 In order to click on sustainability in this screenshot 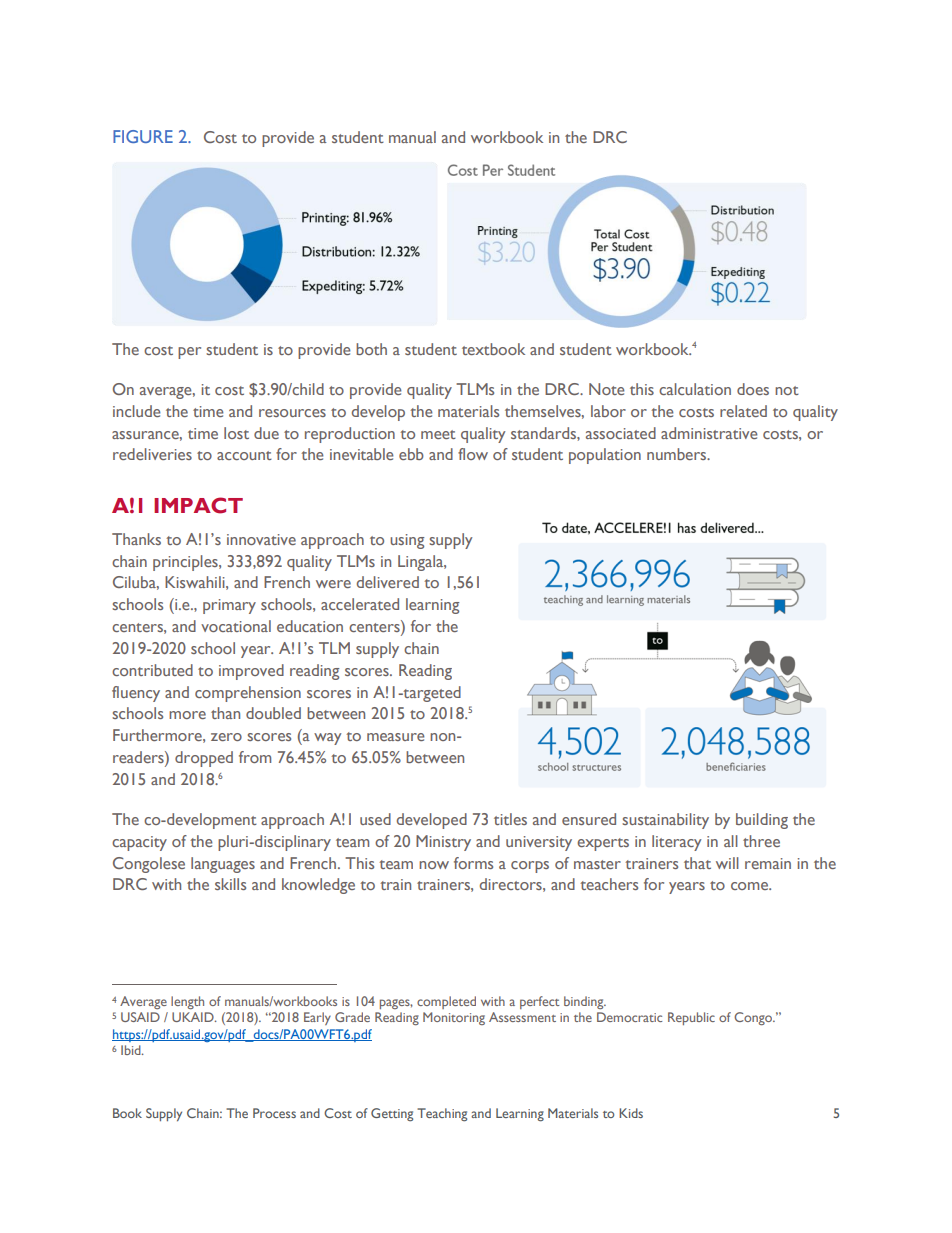, I will do `click(665, 821)`.
